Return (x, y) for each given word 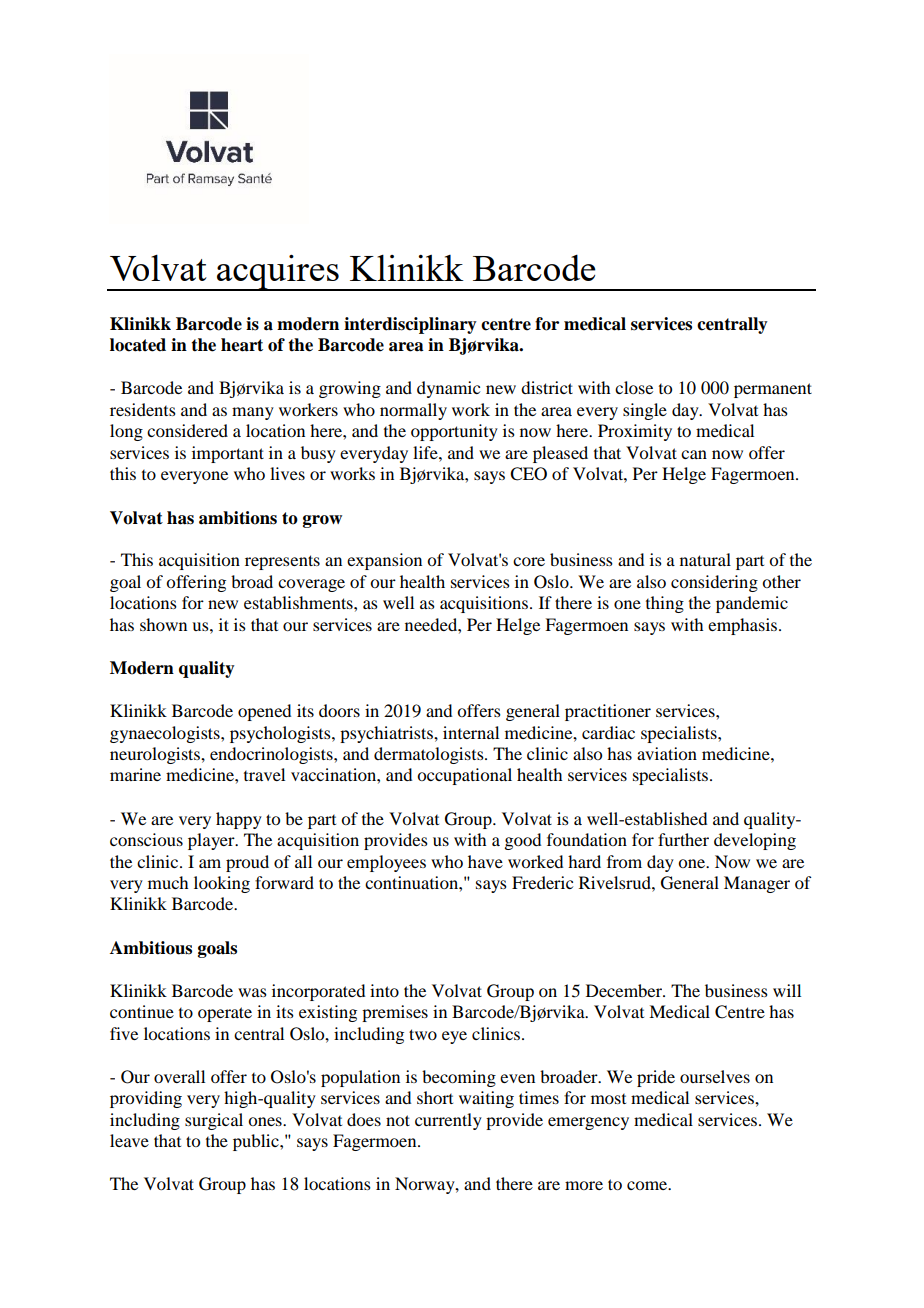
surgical (214, 1121)
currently (448, 1121)
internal (471, 732)
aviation (667, 753)
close (634, 387)
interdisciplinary (410, 325)
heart (242, 345)
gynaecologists (166, 734)
